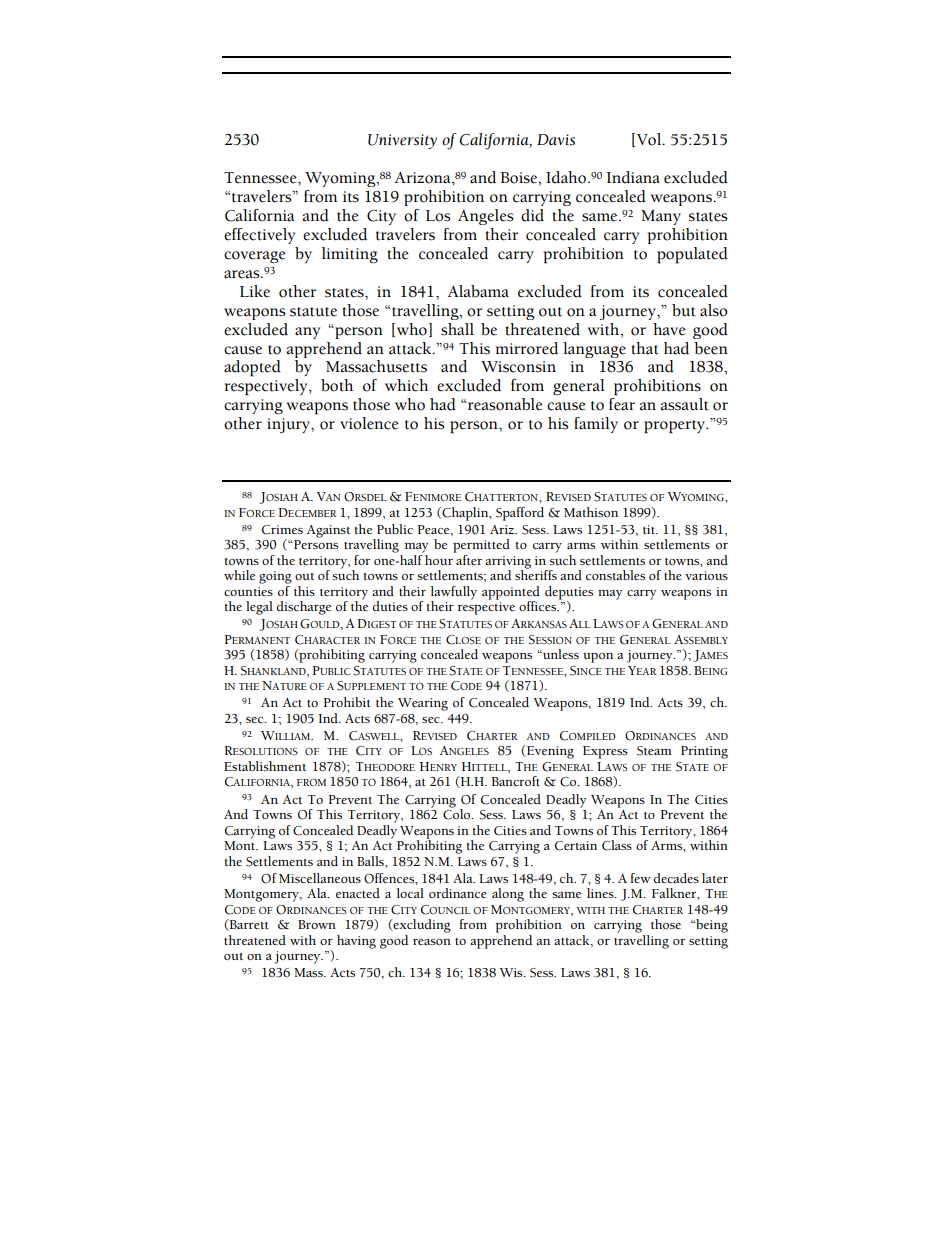  Describe the element at coordinates (640, 878) in the screenshot. I see `few` at that location.
